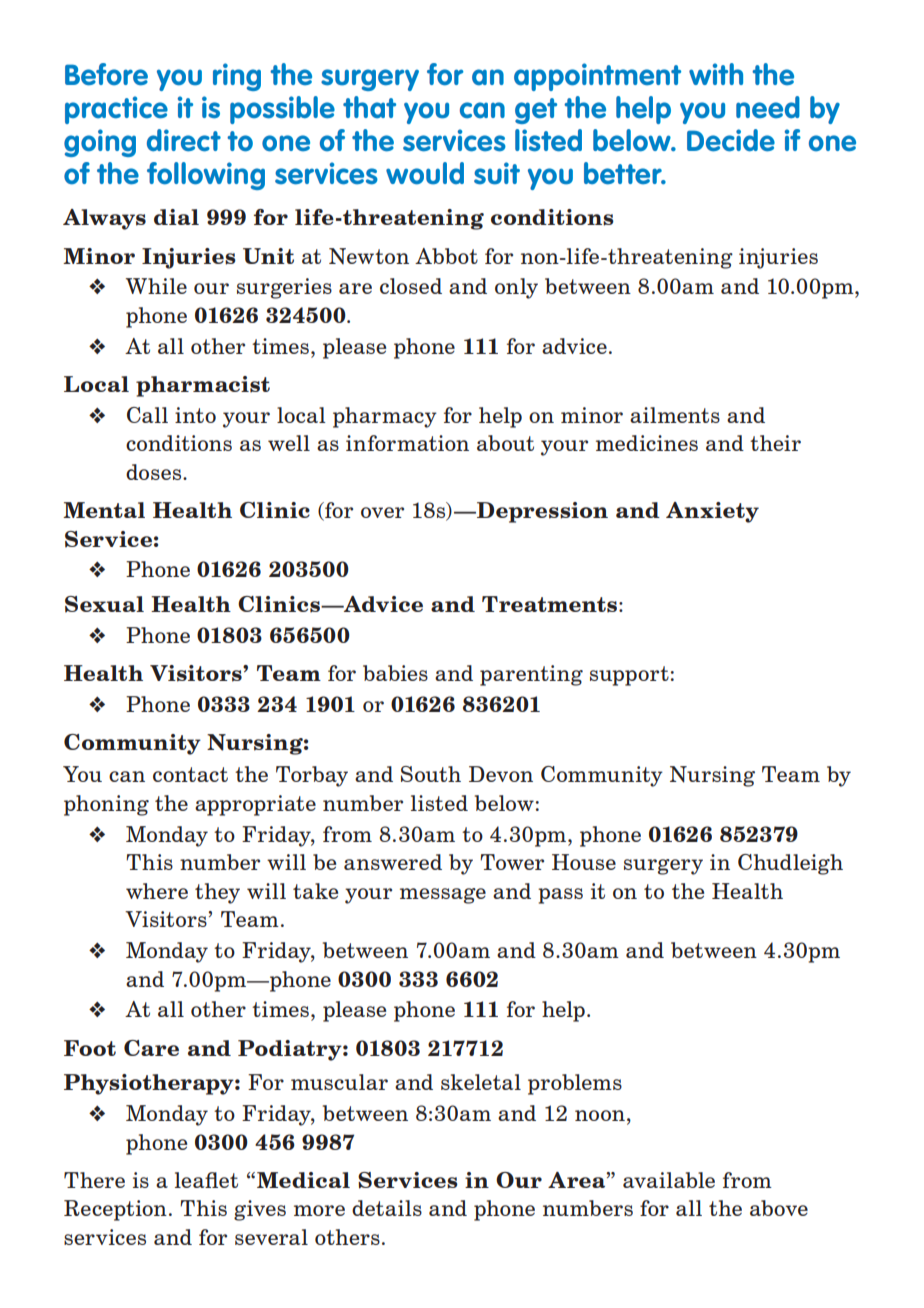  Describe the element at coordinates (115, 1210) in the image. I see `Reception` at that location.
